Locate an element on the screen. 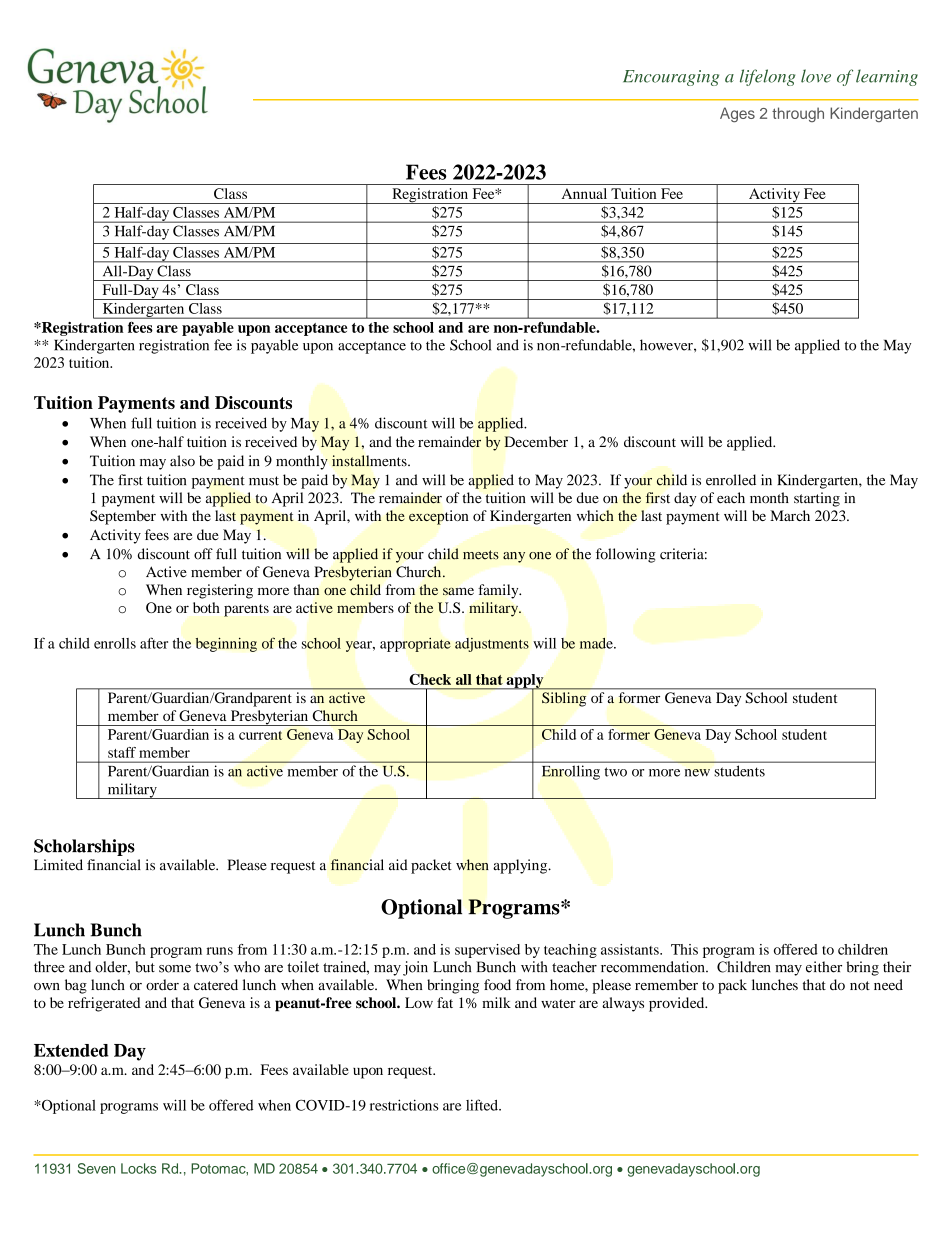 The image size is (952, 1233). December is located at coordinates (536, 441).
